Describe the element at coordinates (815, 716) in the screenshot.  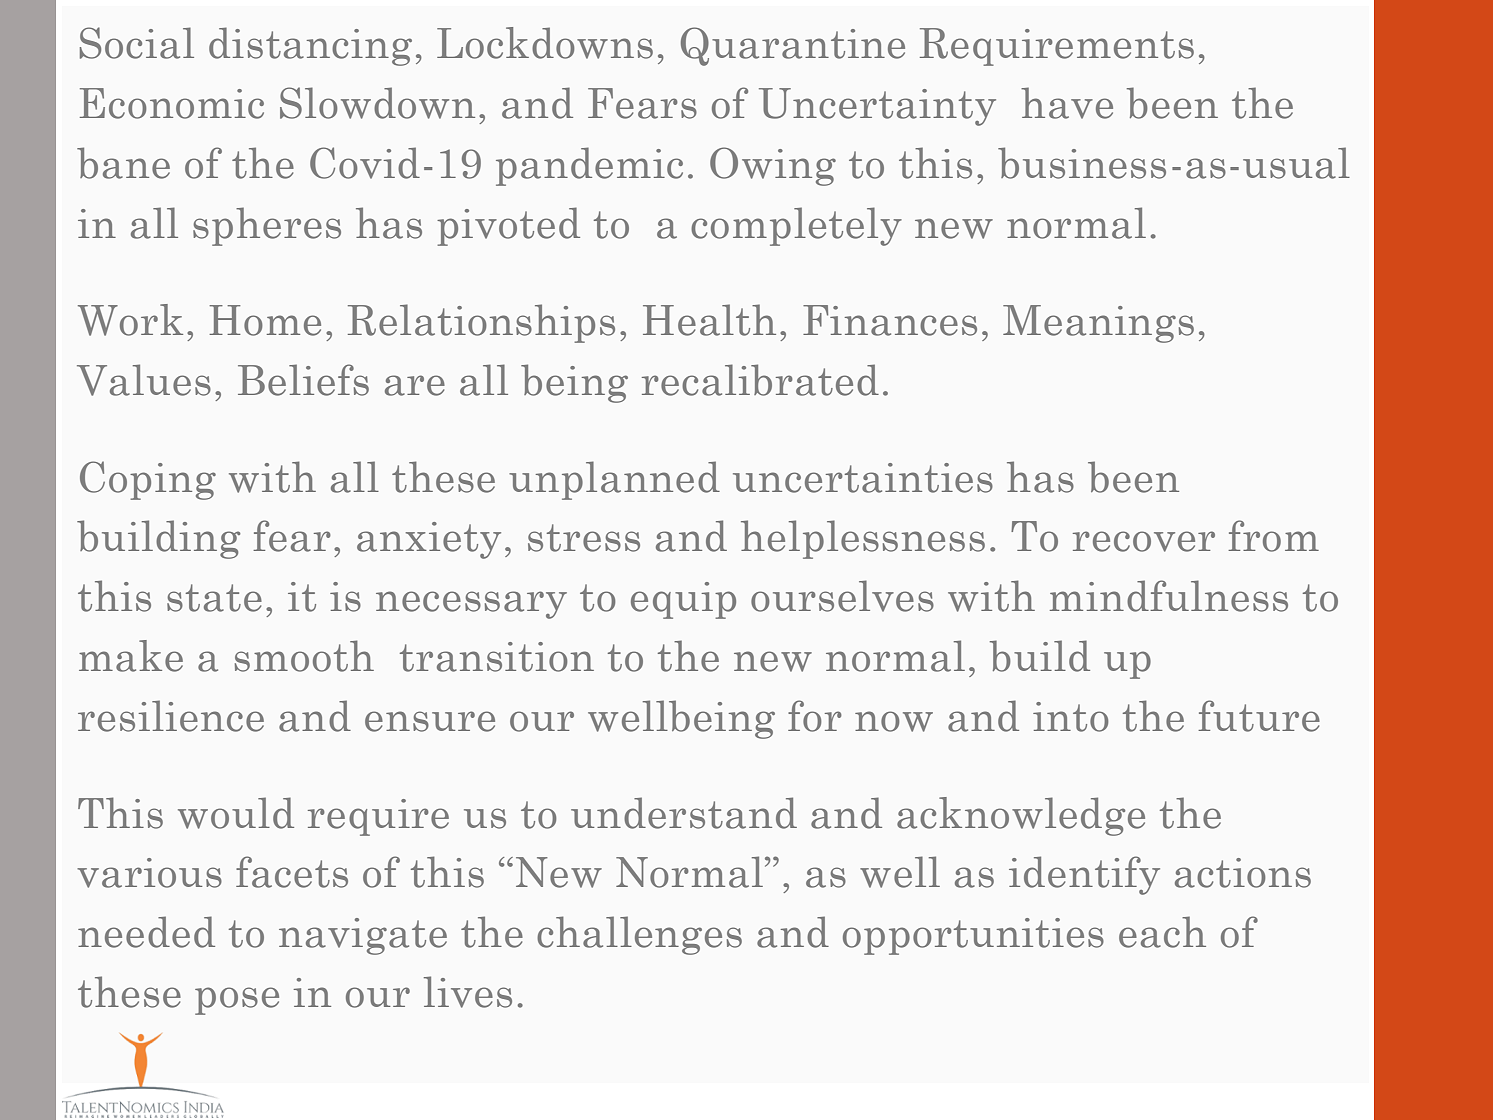
I see `for` at that location.
